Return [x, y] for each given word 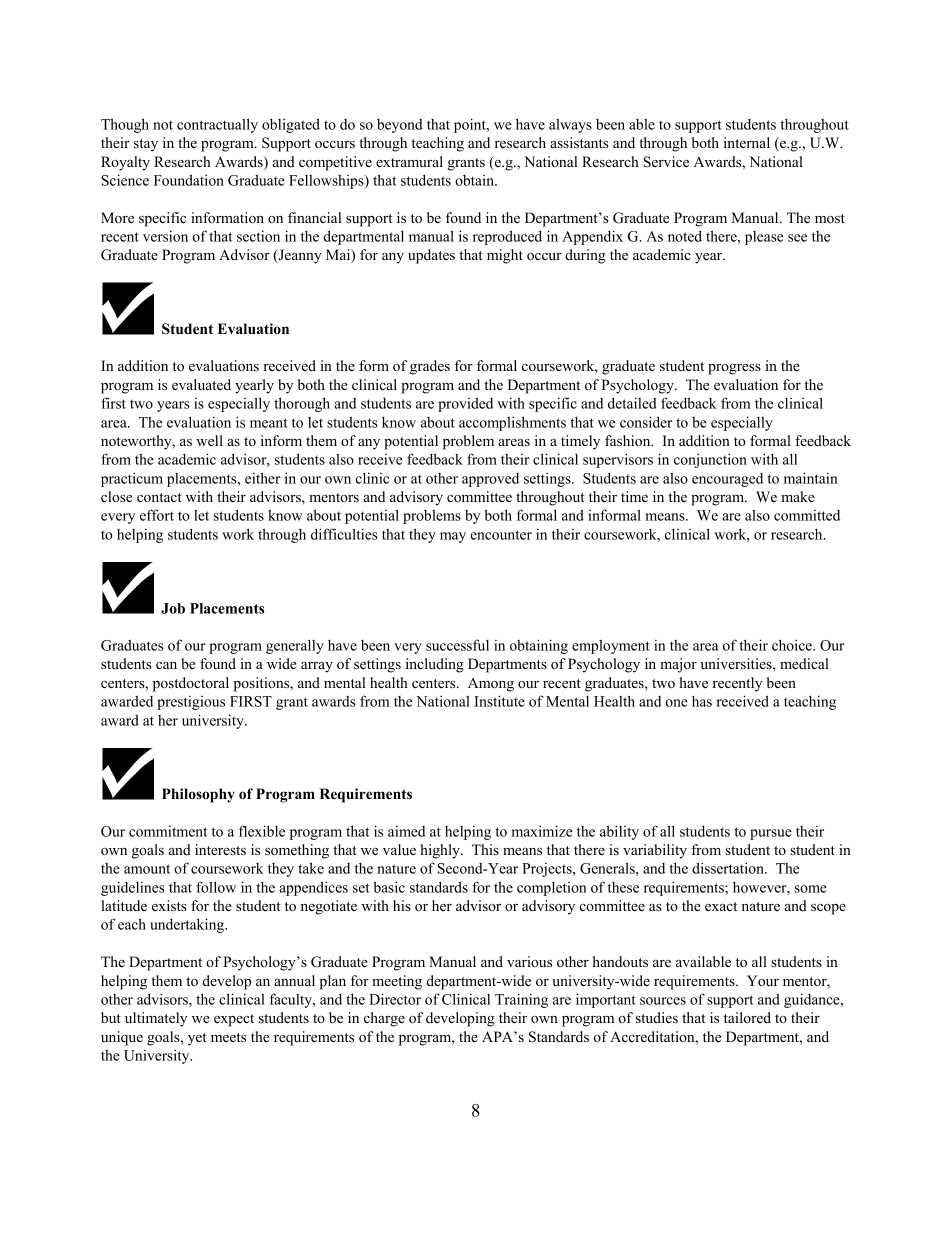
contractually [217, 125]
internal [747, 142]
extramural [409, 161]
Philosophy [198, 795]
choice [793, 645]
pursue [771, 834]
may [453, 537]
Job [173, 608]
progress [734, 369]
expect [234, 1020]
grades [430, 367]
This [485, 849]
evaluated [201, 384]
